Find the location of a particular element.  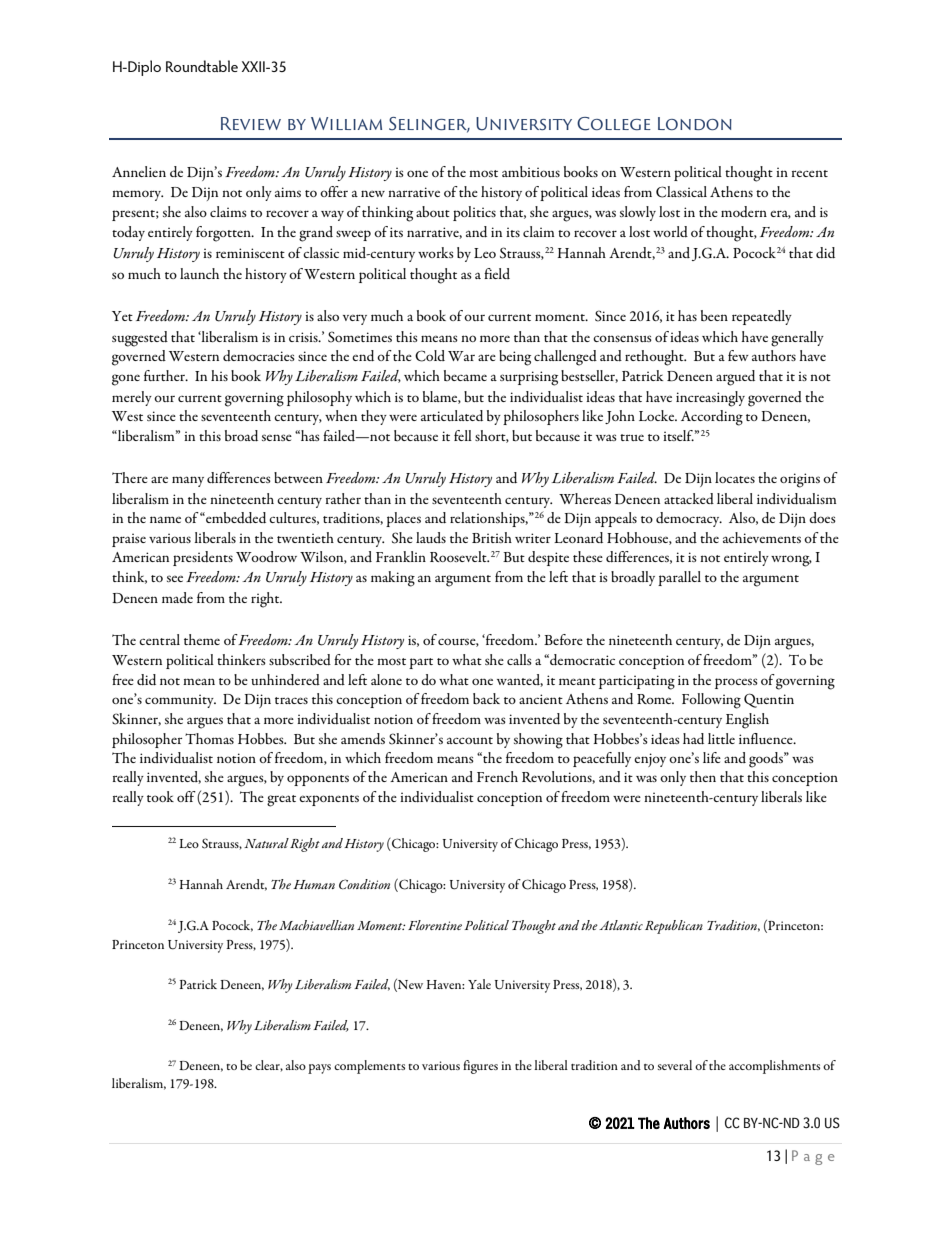

achievements is located at coordinates (762, 537).
